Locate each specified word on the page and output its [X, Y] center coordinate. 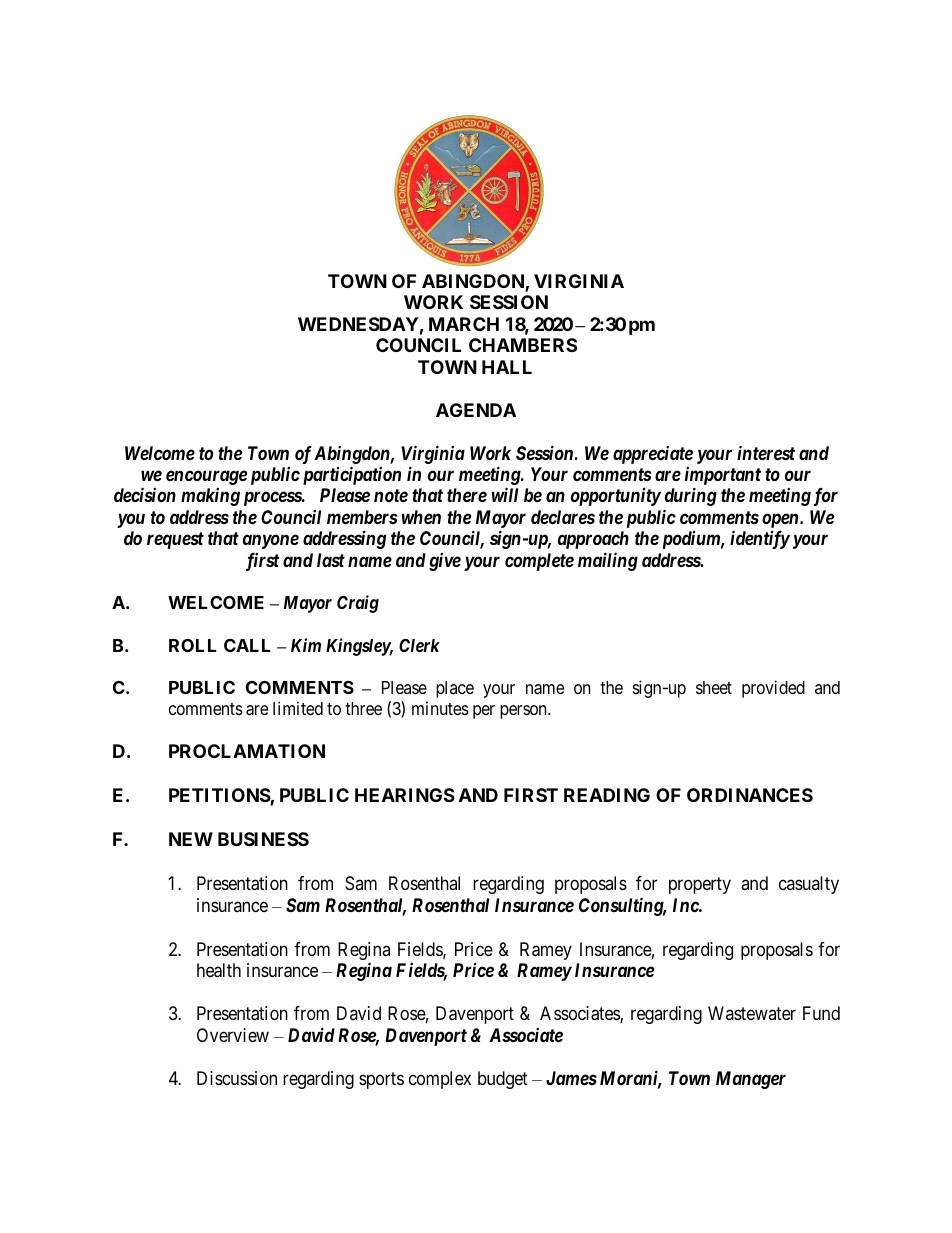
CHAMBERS [523, 345]
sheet [714, 687]
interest [766, 452]
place [455, 689]
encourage [206, 477]
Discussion [237, 1078]
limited [298, 708]
